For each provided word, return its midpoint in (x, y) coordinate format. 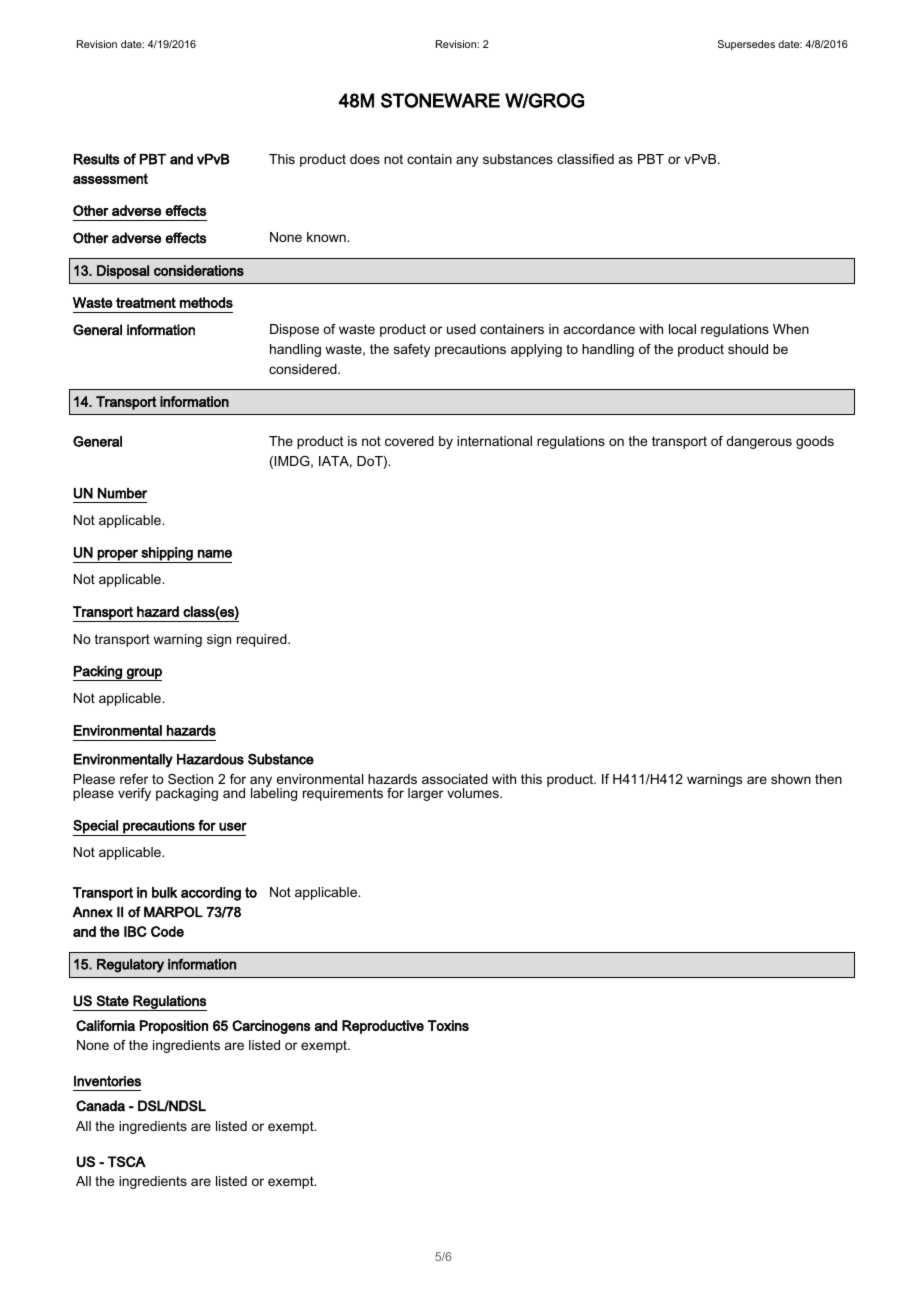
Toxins (448, 1025)
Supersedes (746, 45)
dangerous (759, 442)
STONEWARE (440, 100)
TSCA (127, 1161)
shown (791, 779)
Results (96, 159)
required (263, 640)
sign (219, 640)
